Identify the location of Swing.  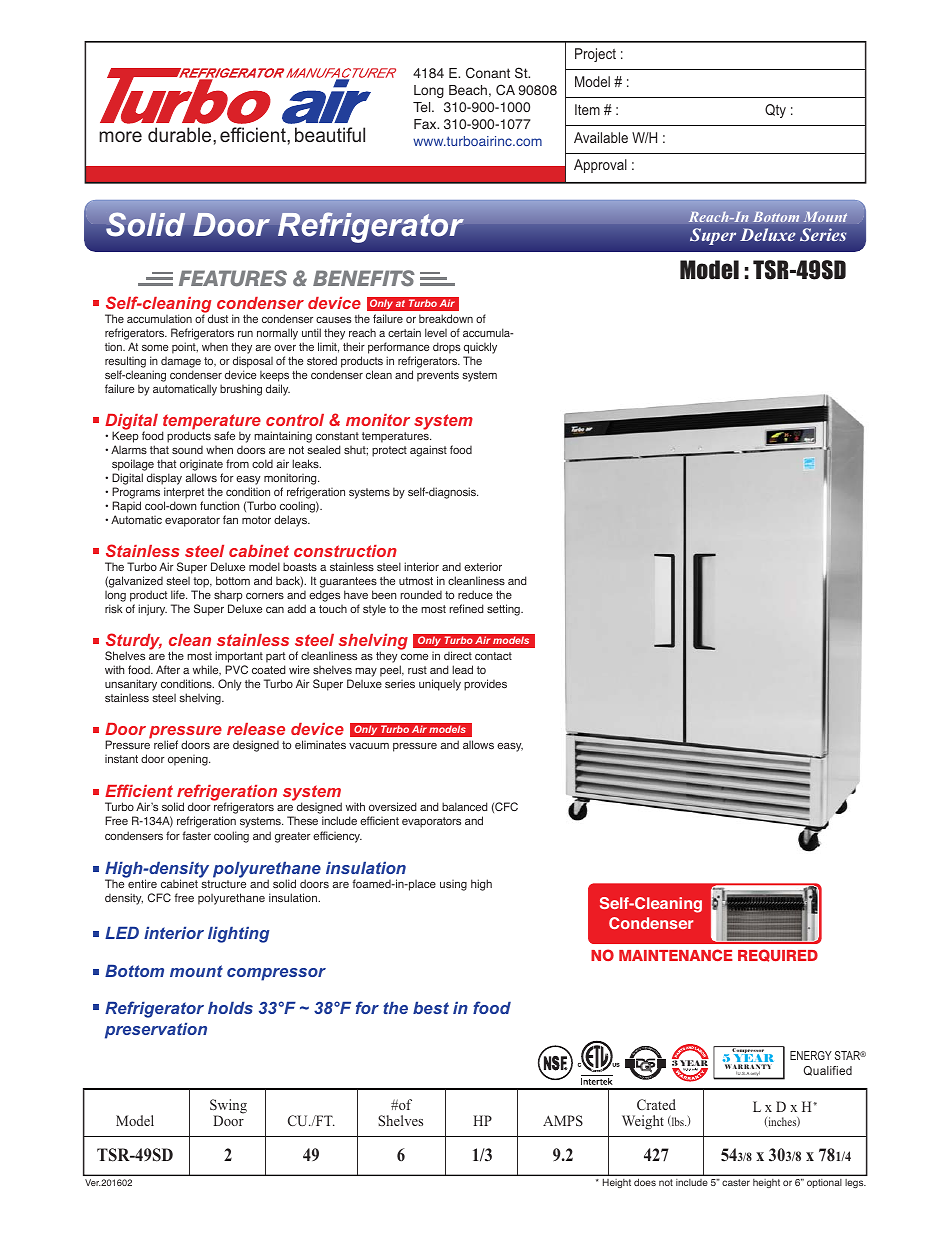
(228, 1107).
